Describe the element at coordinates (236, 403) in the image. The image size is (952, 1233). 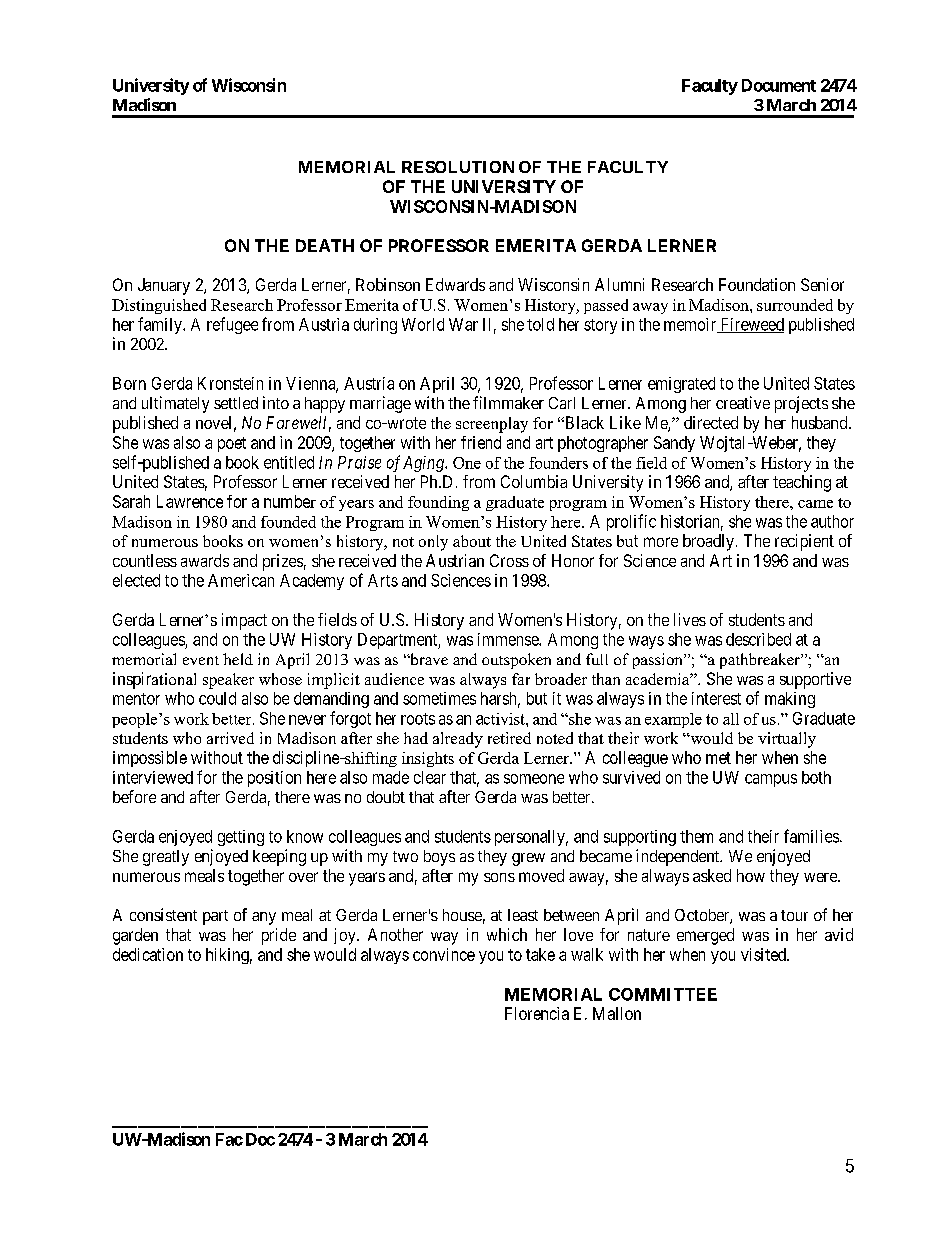
I see `settled` at that location.
